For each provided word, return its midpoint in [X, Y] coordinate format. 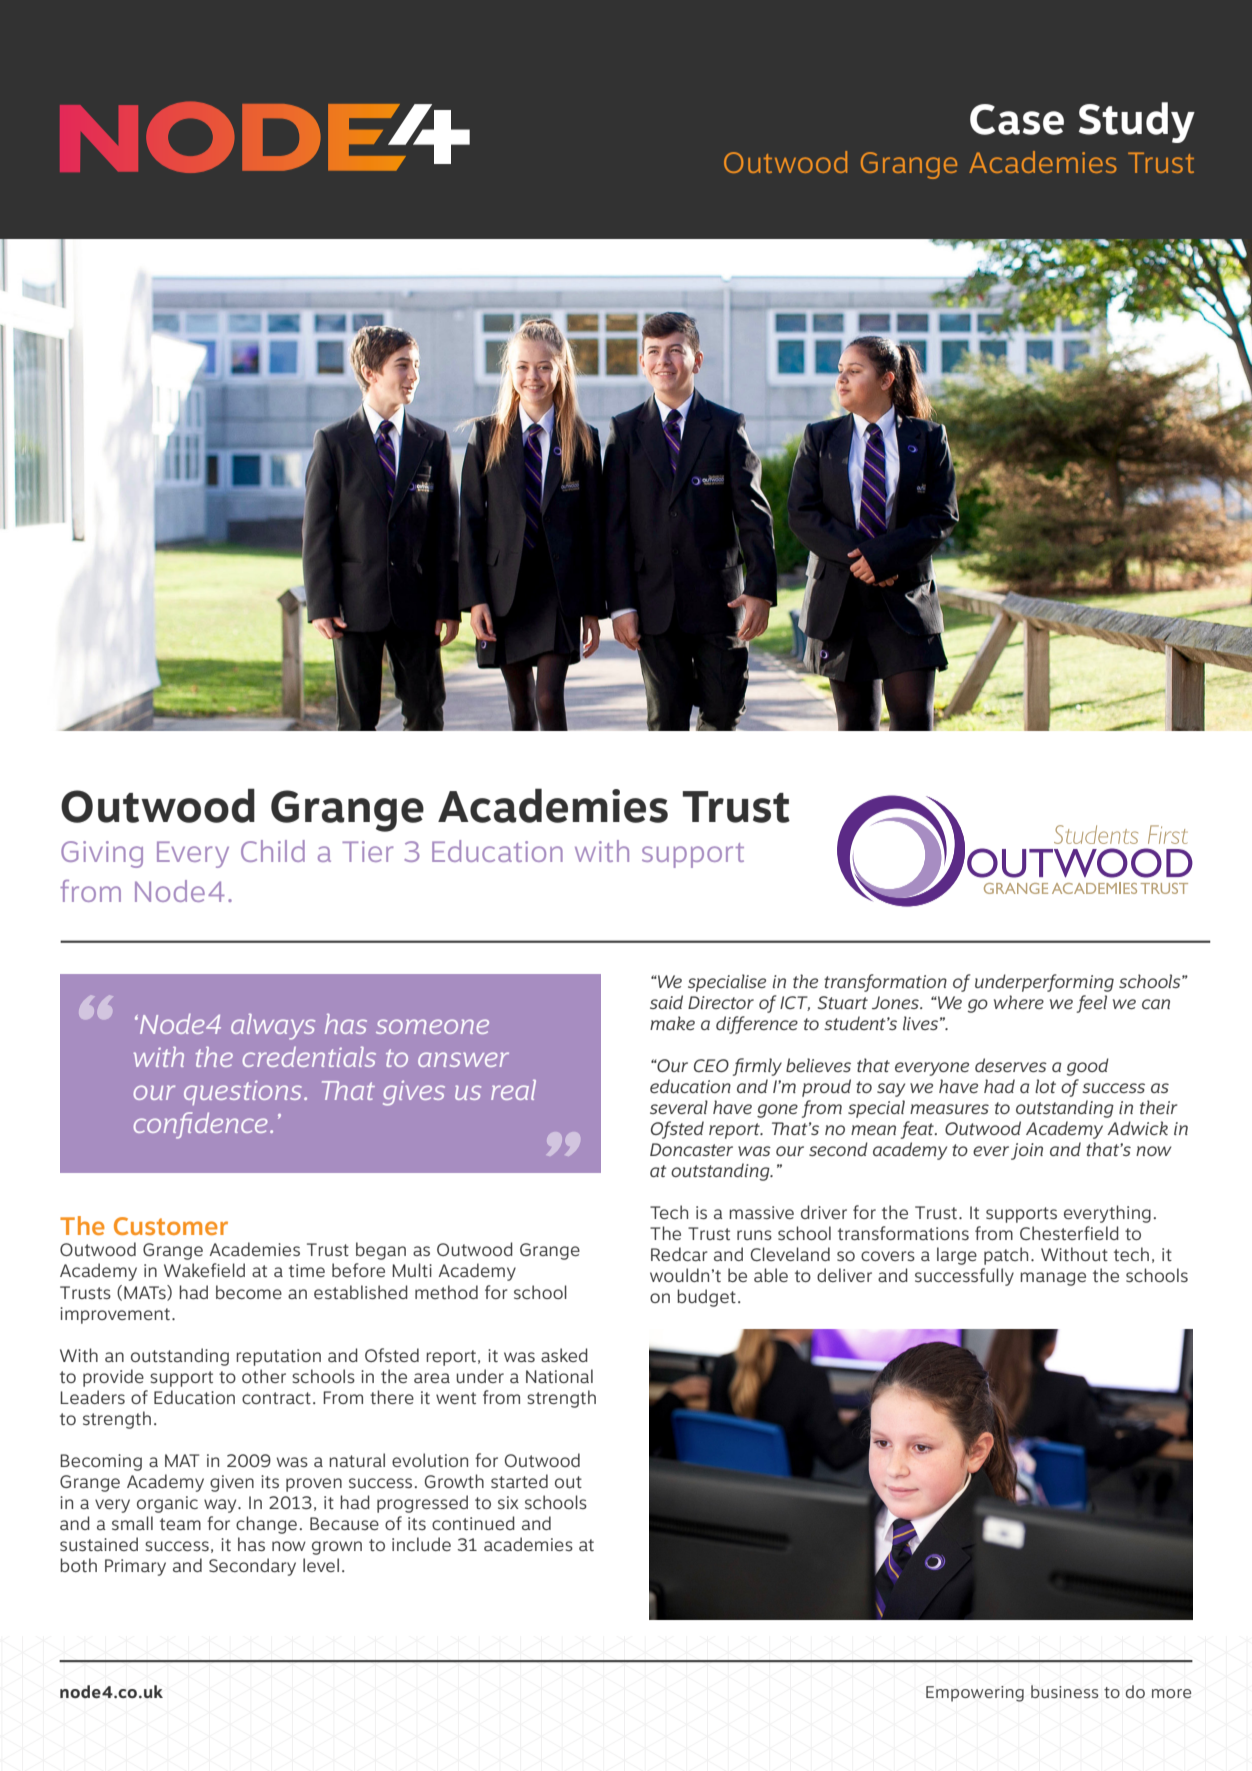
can [1156, 1004]
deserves [1011, 1065]
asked [564, 1355]
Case [1017, 119]
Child [273, 851]
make [672, 1023]
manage [1053, 1279]
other [264, 1376]
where [1019, 1002]
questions [244, 1092]
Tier [367, 851]
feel [1092, 1004]
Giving [102, 854]
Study [1137, 122]
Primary [135, 1567]
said [666, 1002]
